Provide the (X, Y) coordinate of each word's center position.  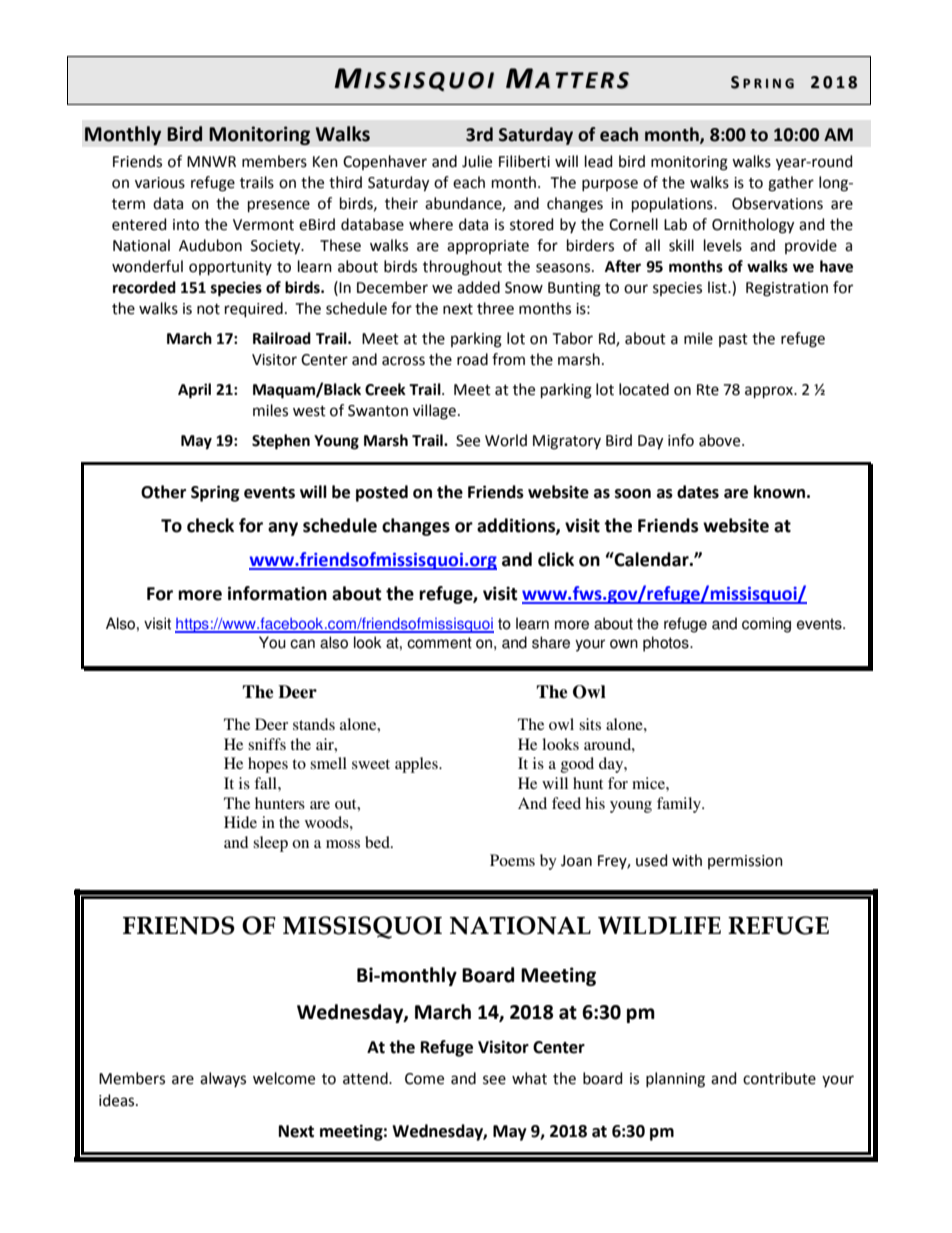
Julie (477, 161)
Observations (777, 203)
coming (766, 625)
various (160, 183)
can (302, 644)
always (223, 1079)
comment (439, 643)
